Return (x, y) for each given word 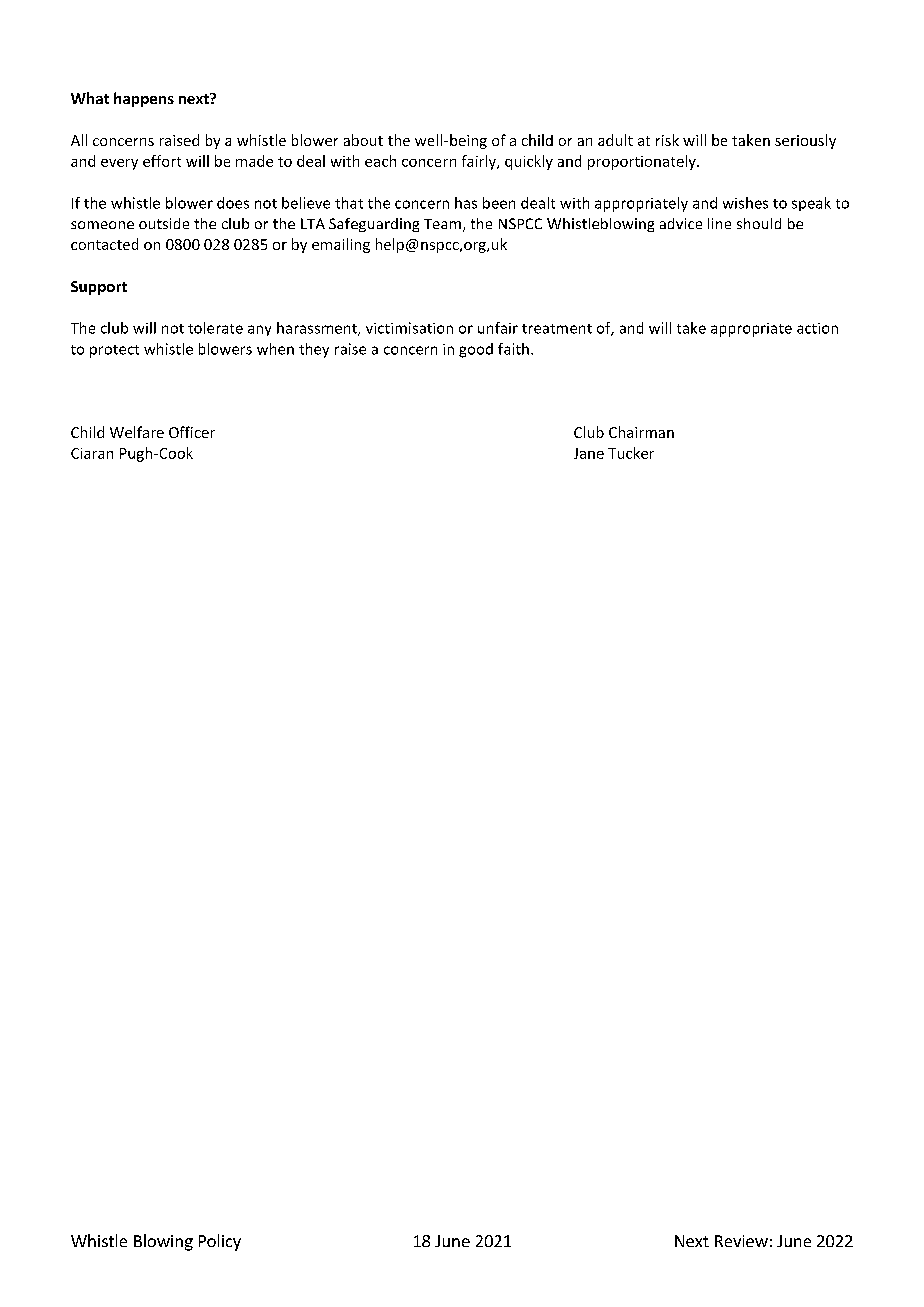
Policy (220, 1242)
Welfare (137, 432)
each (380, 161)
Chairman (641, 432)
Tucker (631, 453)
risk (667, 140)
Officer (192, 432)
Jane (589, 453)
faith (513, 349)
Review (741, 1241)
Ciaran (92, 453)
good (476, 350)
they (314, 350)
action (817, 328)
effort (162, 161)
